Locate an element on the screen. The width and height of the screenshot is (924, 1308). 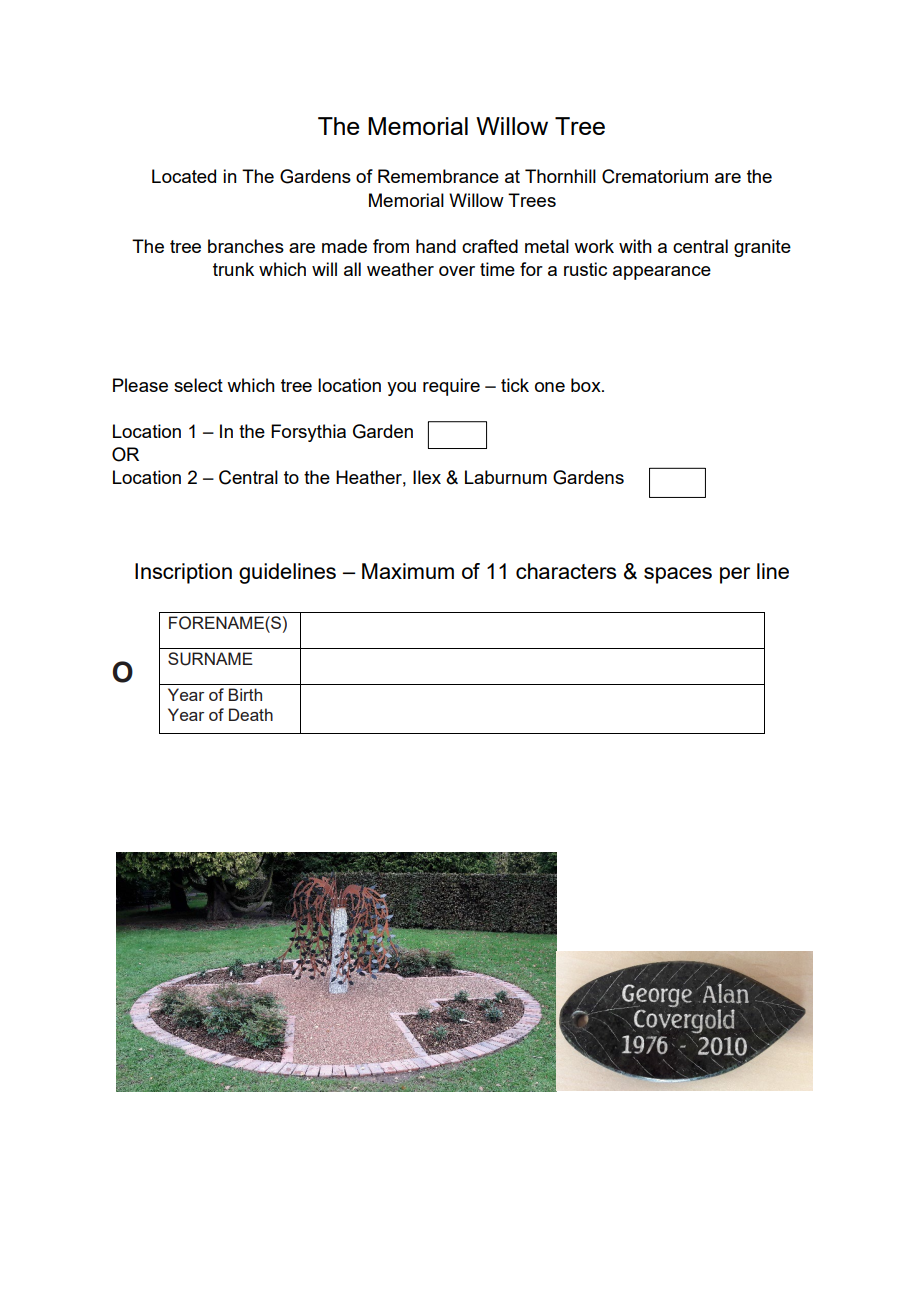
Crematorium is located at coordinates (655, 176).
